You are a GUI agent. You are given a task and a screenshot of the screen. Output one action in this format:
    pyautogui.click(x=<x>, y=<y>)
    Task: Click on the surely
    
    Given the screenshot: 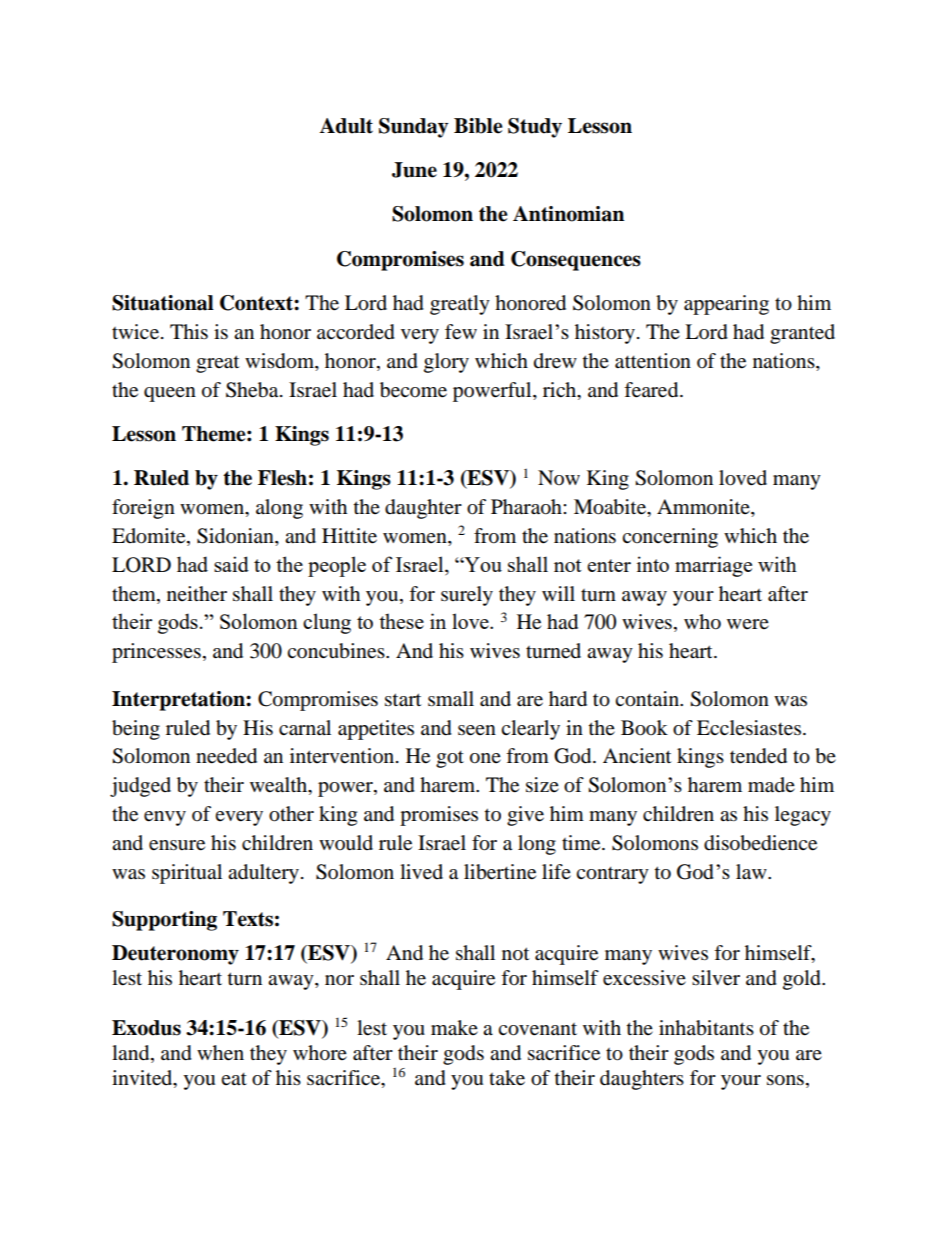 What is the action you would take?
    pyautogui.click(x=467, y=596)
